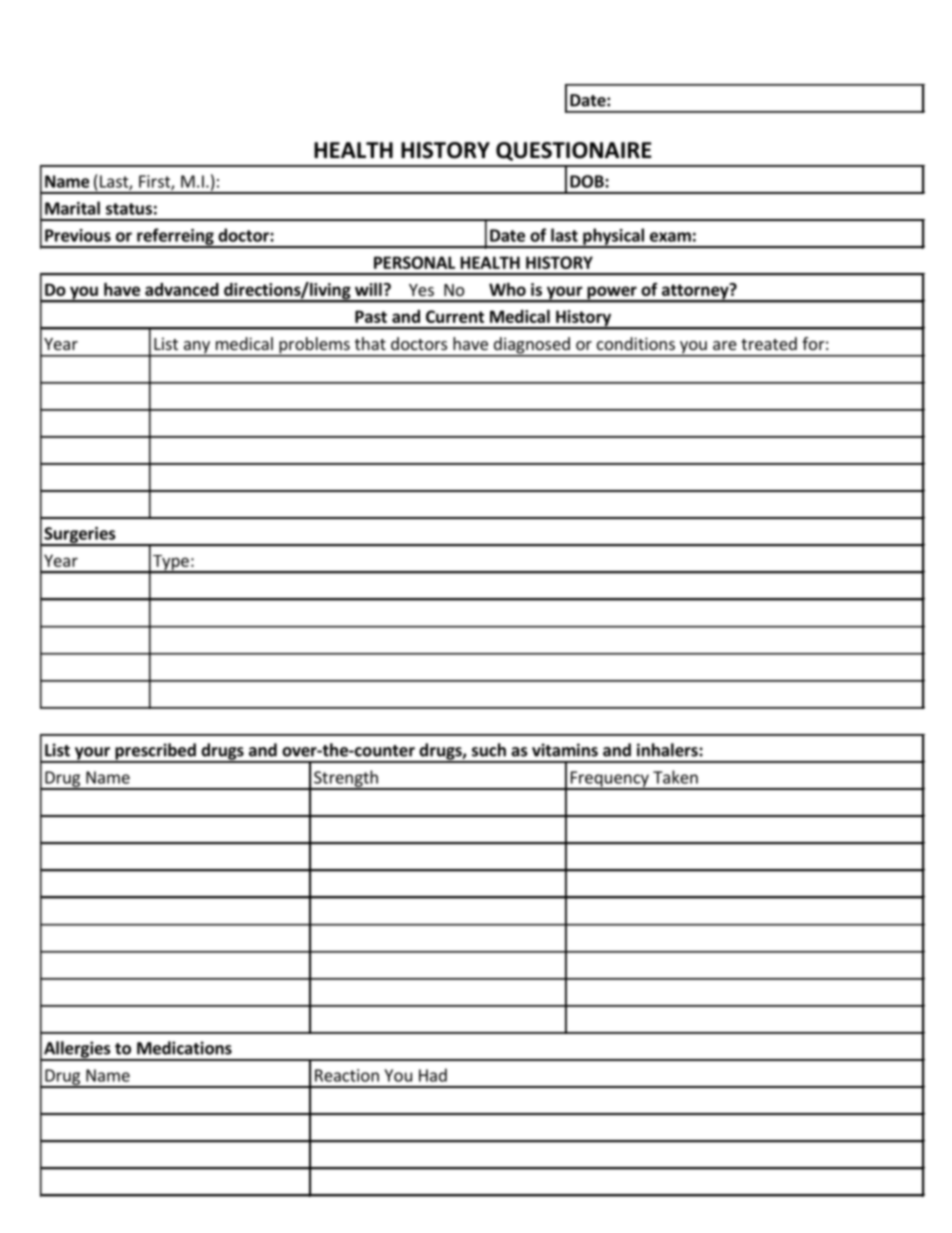 The width and height of the screenshot is (952, 1233). Describe the element at coordinates (489, 750) in the screenshot. I see `such` at that location.
